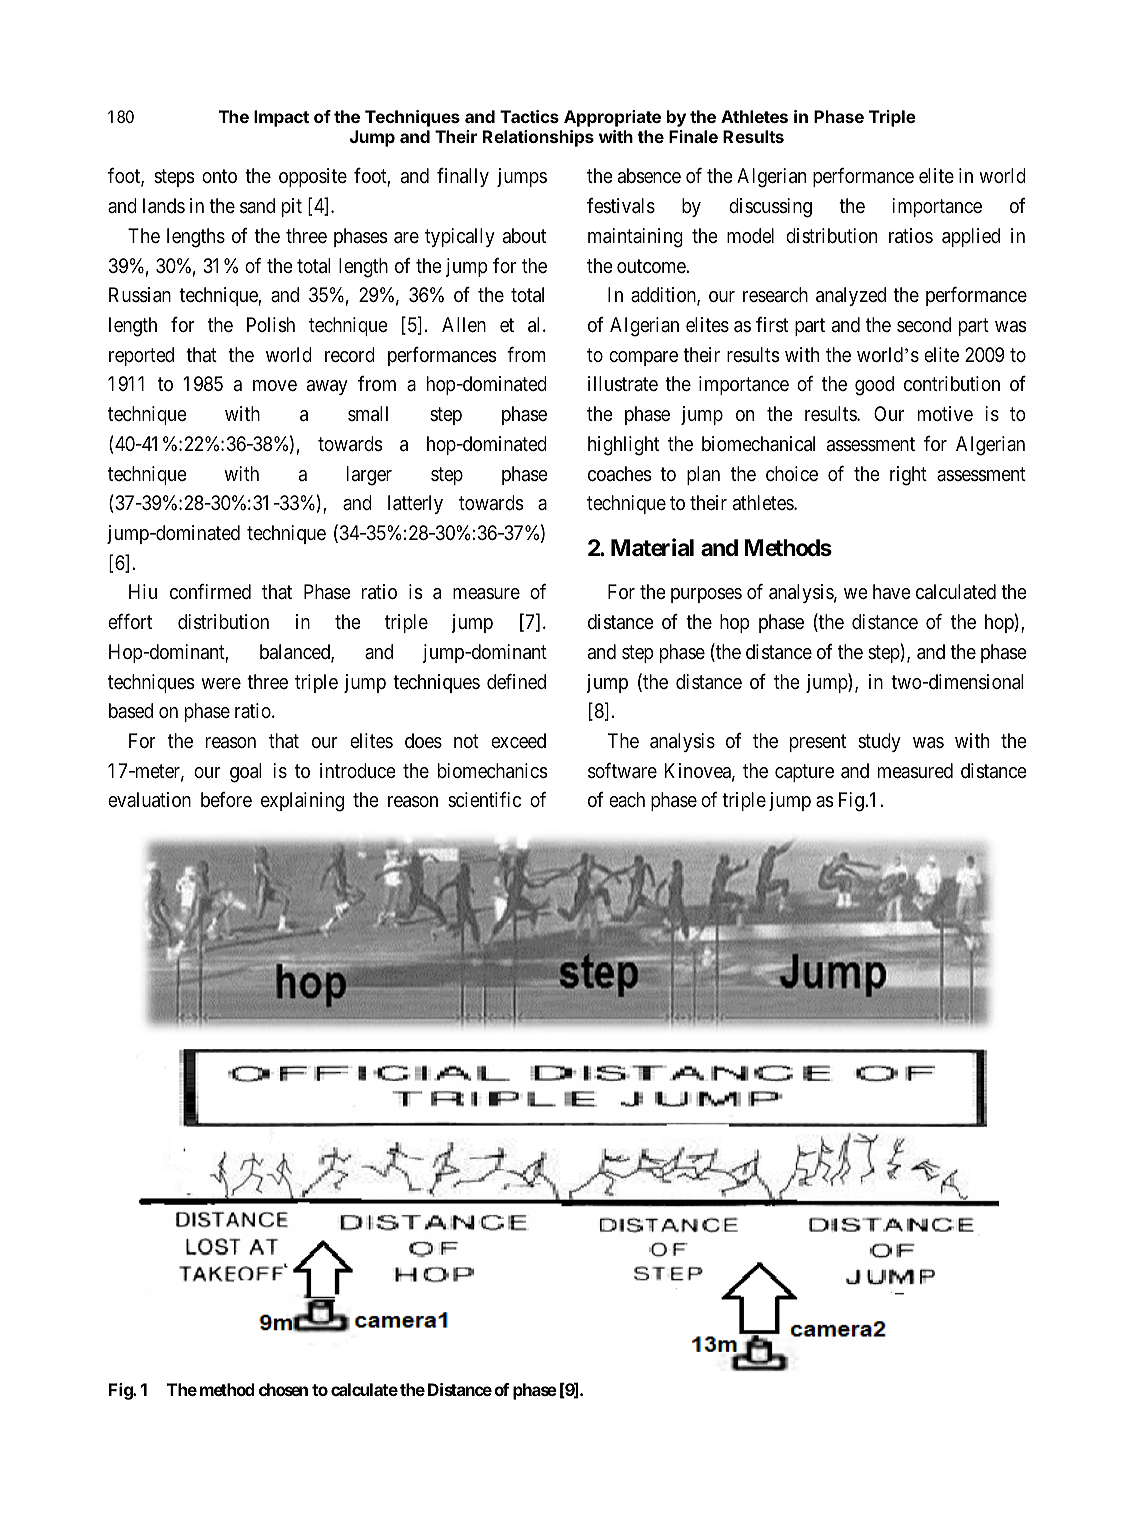 The height and width of the screenshot is (1539, 1134). I want to click on Material, so click(652, 547).
